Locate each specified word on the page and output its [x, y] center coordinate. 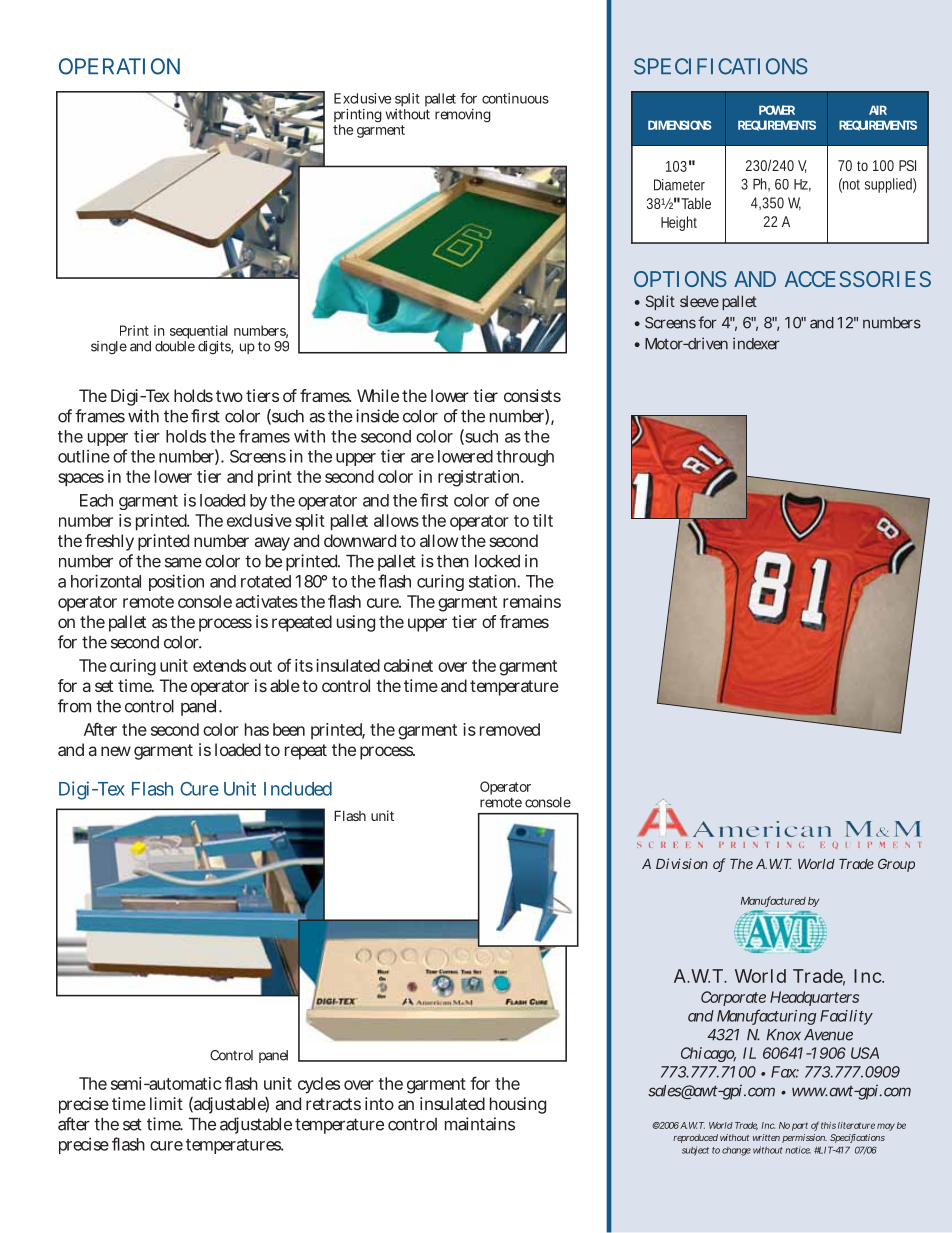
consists [532, 395]
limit [166, 1103]
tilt [543, 520]
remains [532, 601]
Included [298, 789]
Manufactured [773, 901]
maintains [480, 1124]
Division [682, 863]
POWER [777, 110]
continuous [515, 98]
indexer [756, 343]
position [176, 582]
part [800, 1126]
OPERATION [119, 66]
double [175, 345]
